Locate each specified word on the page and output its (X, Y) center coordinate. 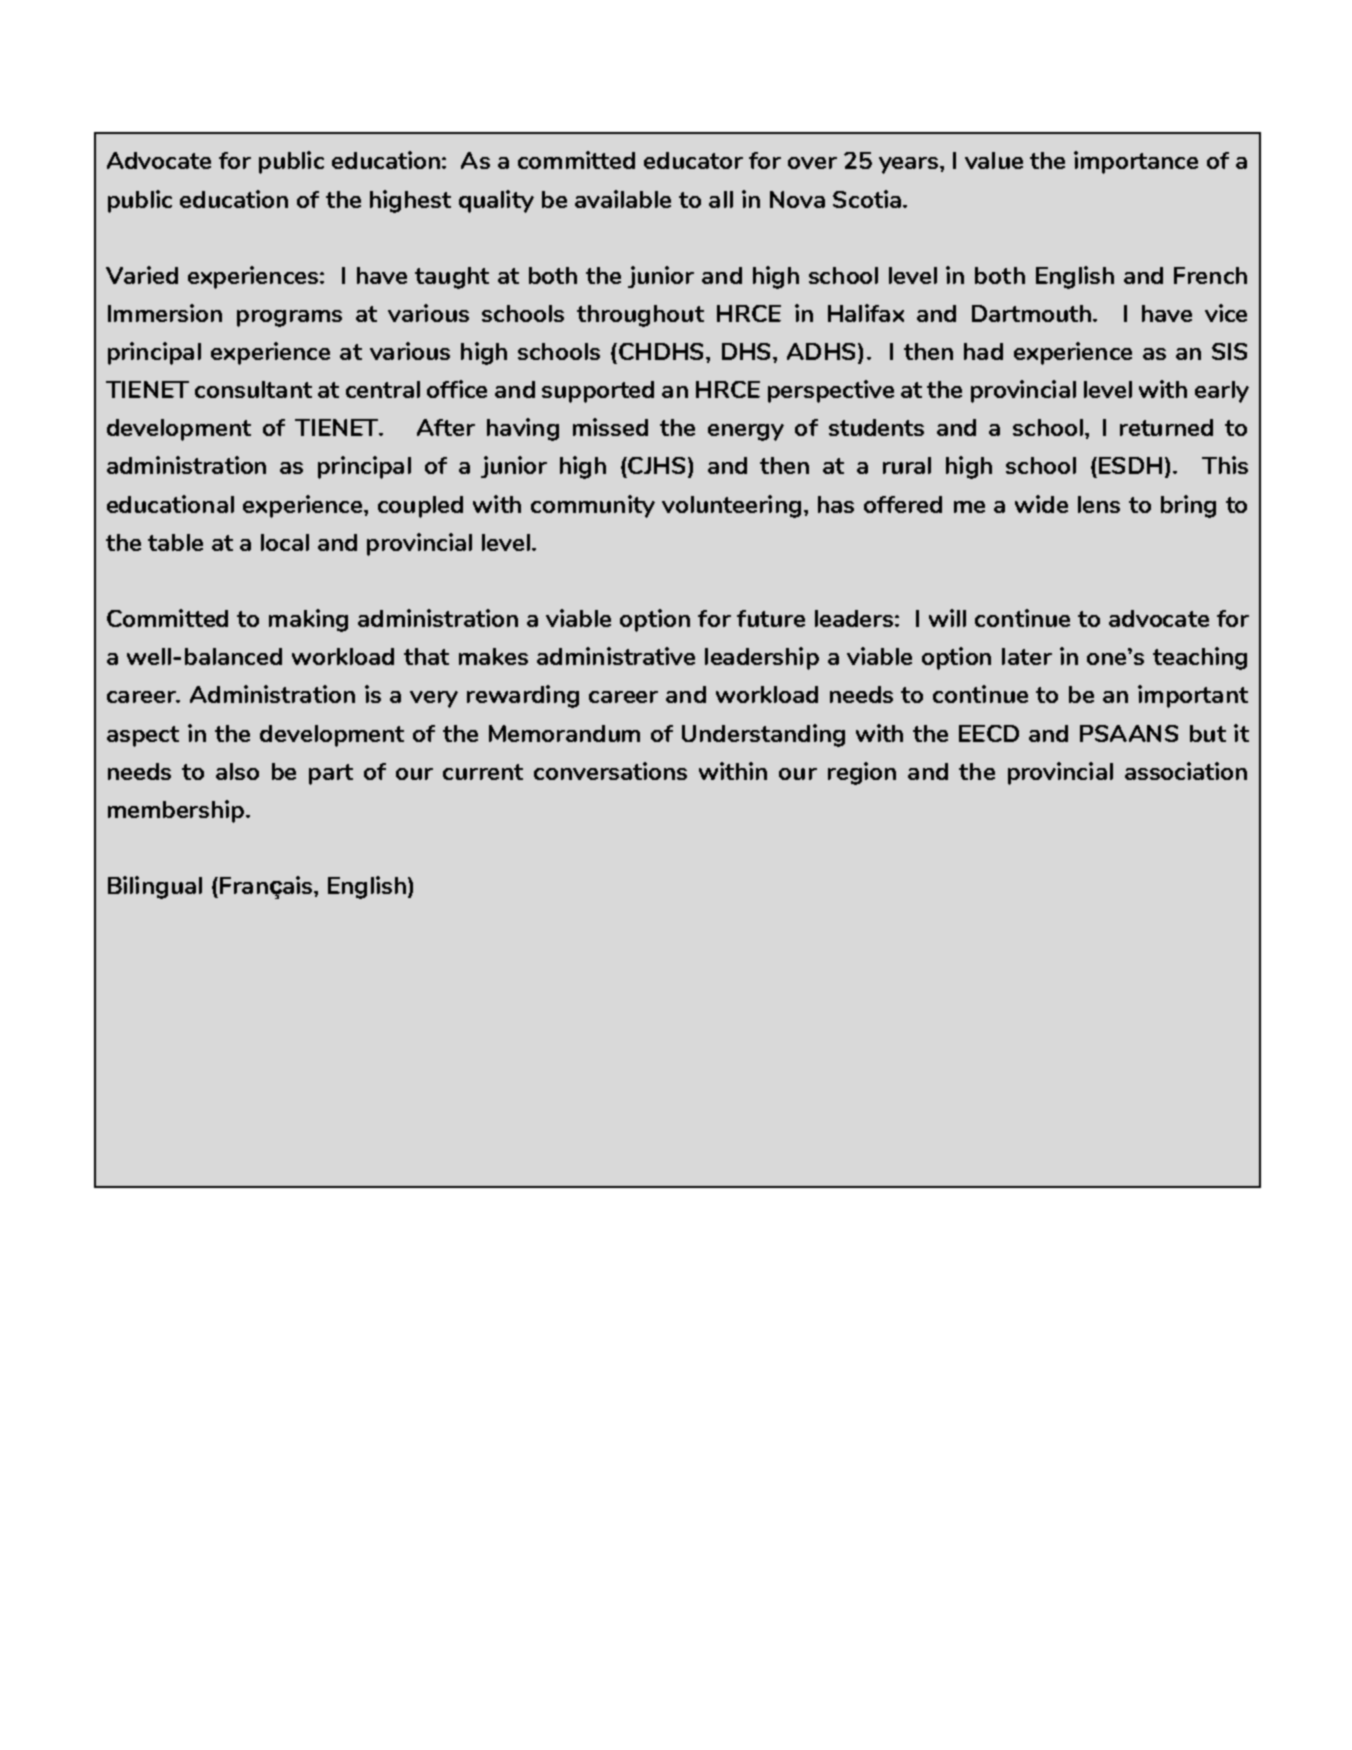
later (1027, 656)
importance (1136, 162)
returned (1166, 427)
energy (746, 432)
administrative (616, 656)
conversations (610, 771)
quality (496, 201)
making (308, 620)
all (721, 199)
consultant (253, 389)
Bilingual (155, 887)
